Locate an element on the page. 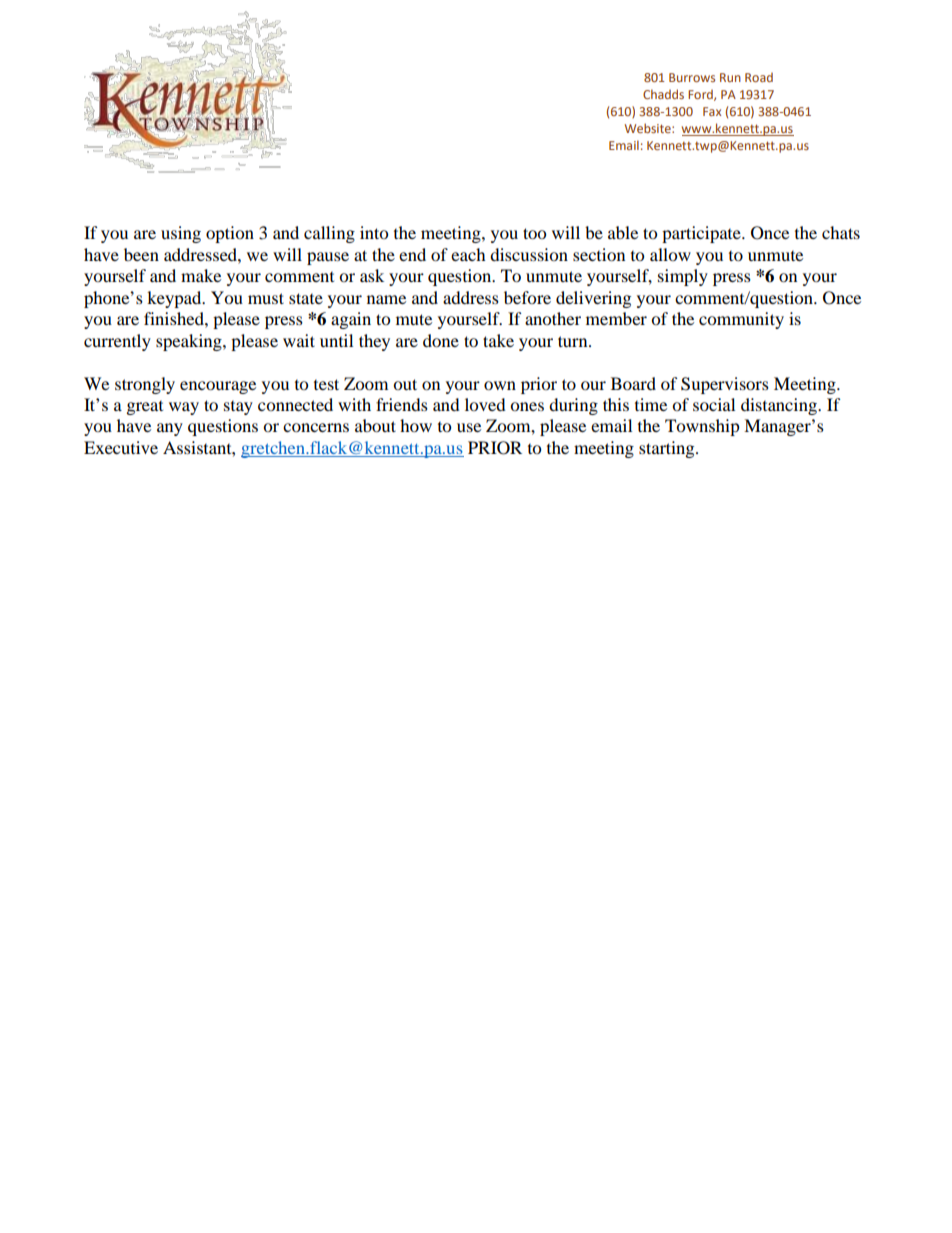  each is located at coordinates (468, 254).
